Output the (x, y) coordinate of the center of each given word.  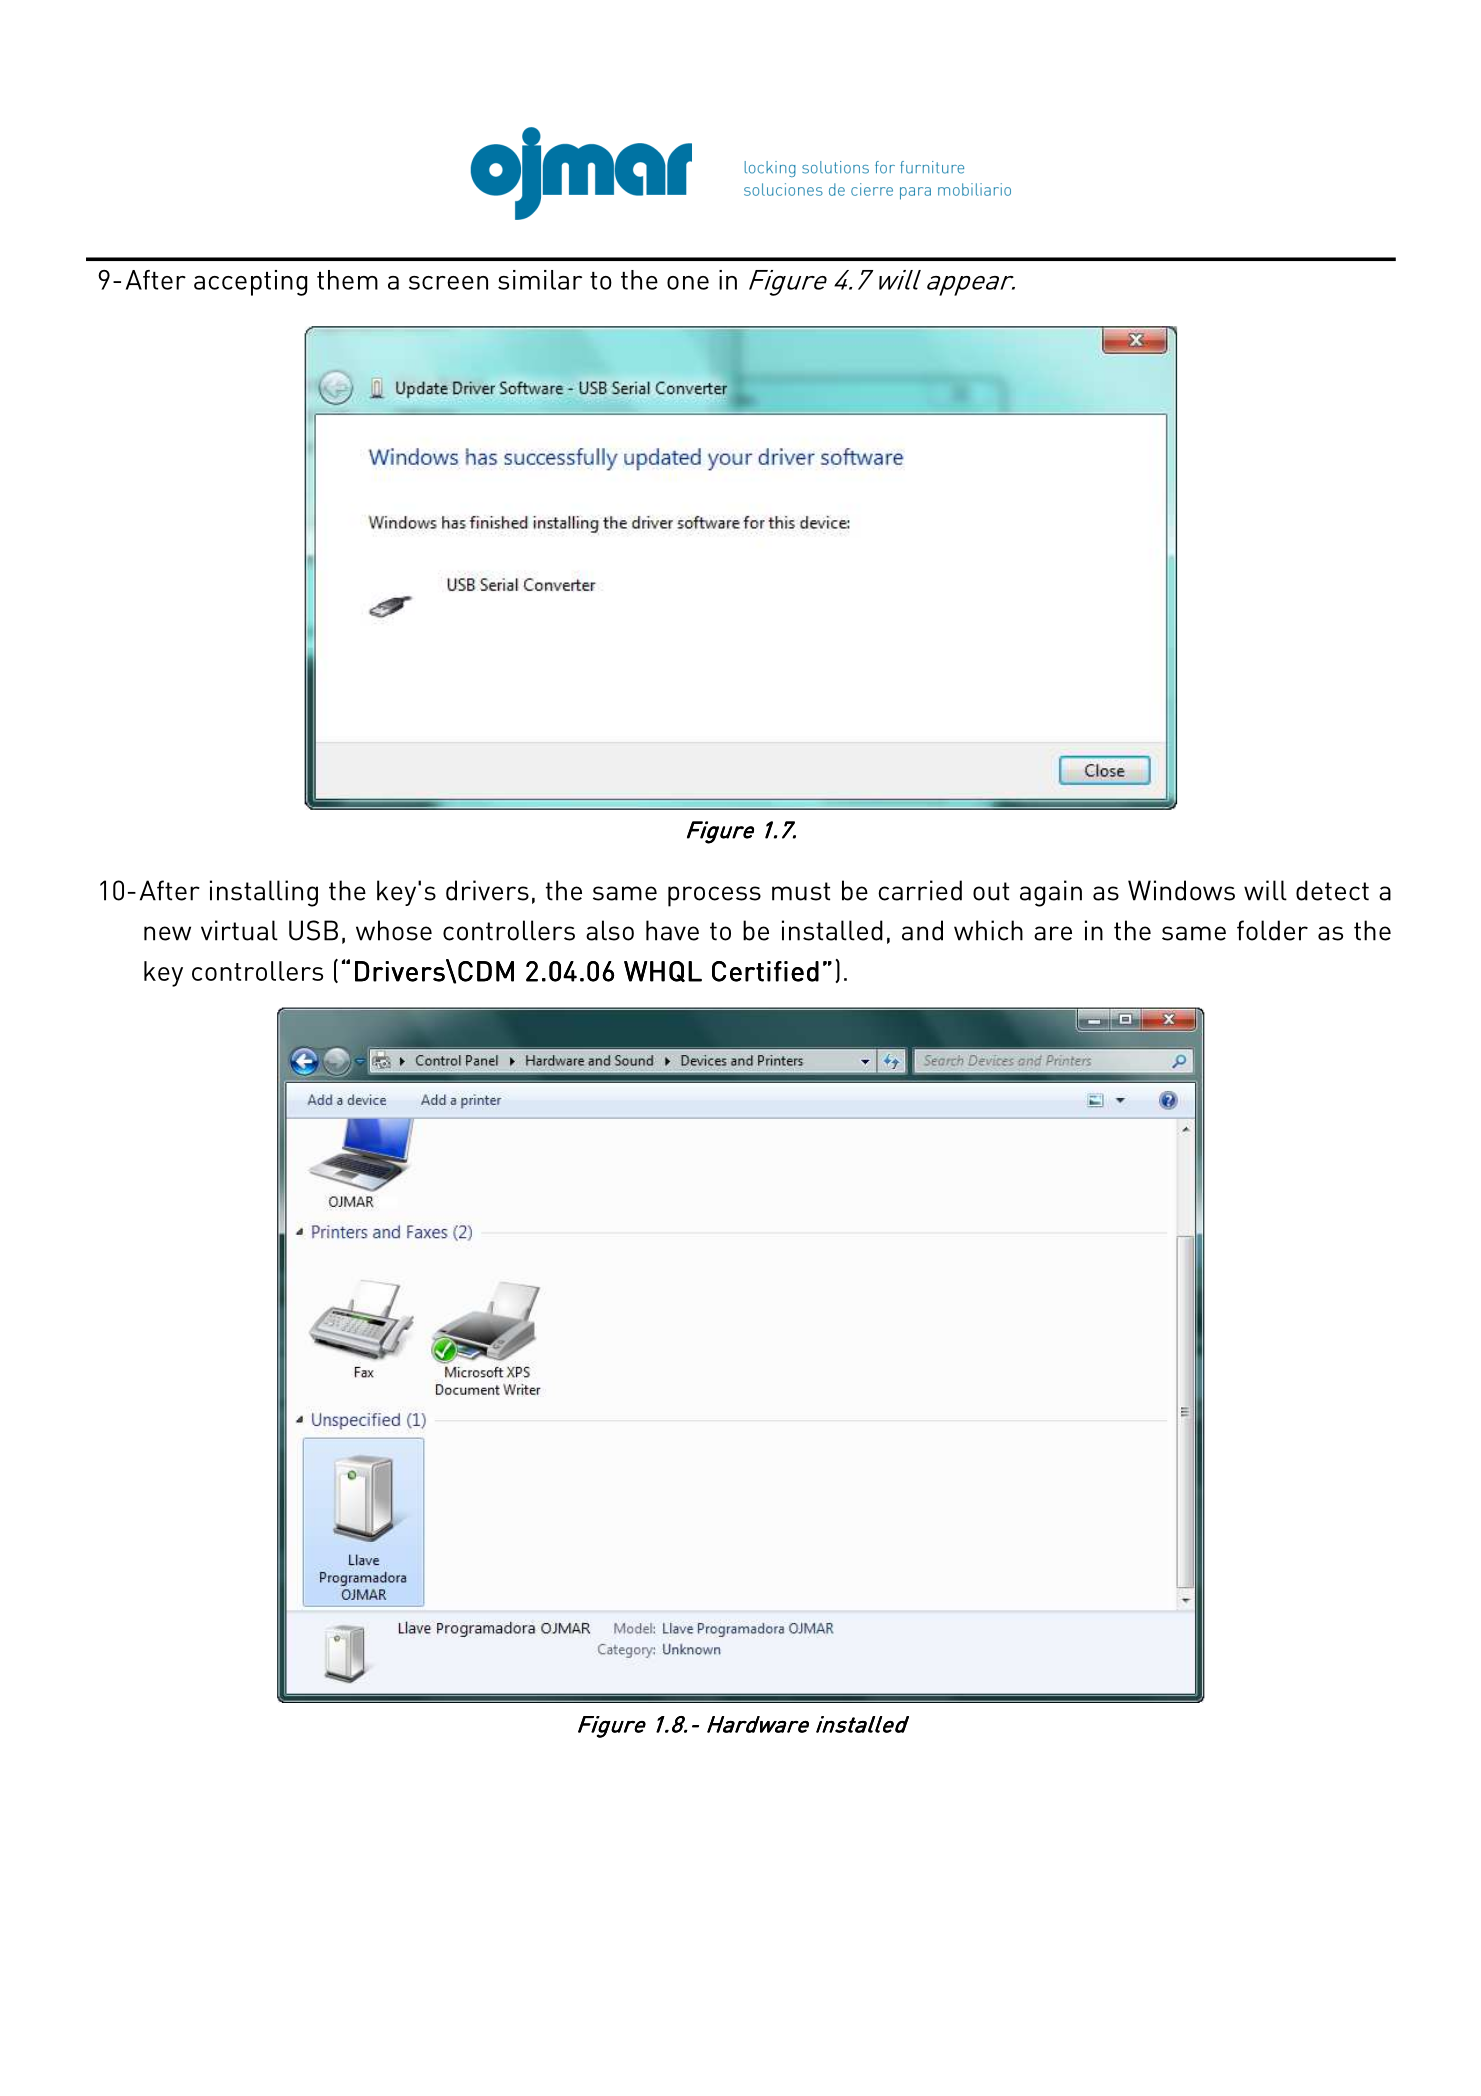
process (714, 896)
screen (448, 283)
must (801, 891)
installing (264, 893)
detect (1332, 890)
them (347, 280)
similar (540, 280)
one (688, 283)
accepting (250, 283)
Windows (1181, 890)
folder (1272, 930)
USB (313, 930)
